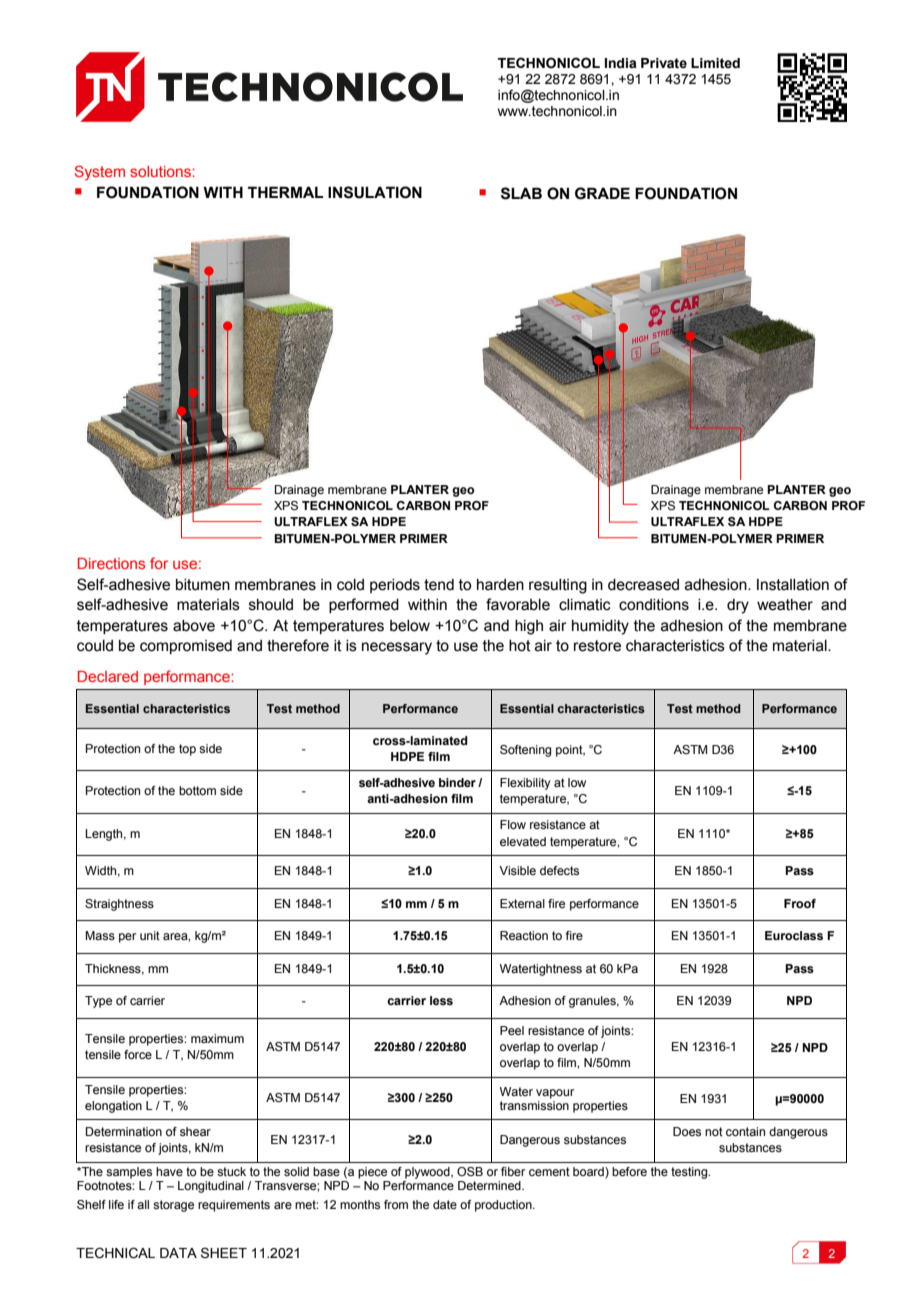 The height and width of the screenshot is (1307, 924). Describe the element at coordinates (375, 192) in the screenshot. I see `INSULATION` at that location.
